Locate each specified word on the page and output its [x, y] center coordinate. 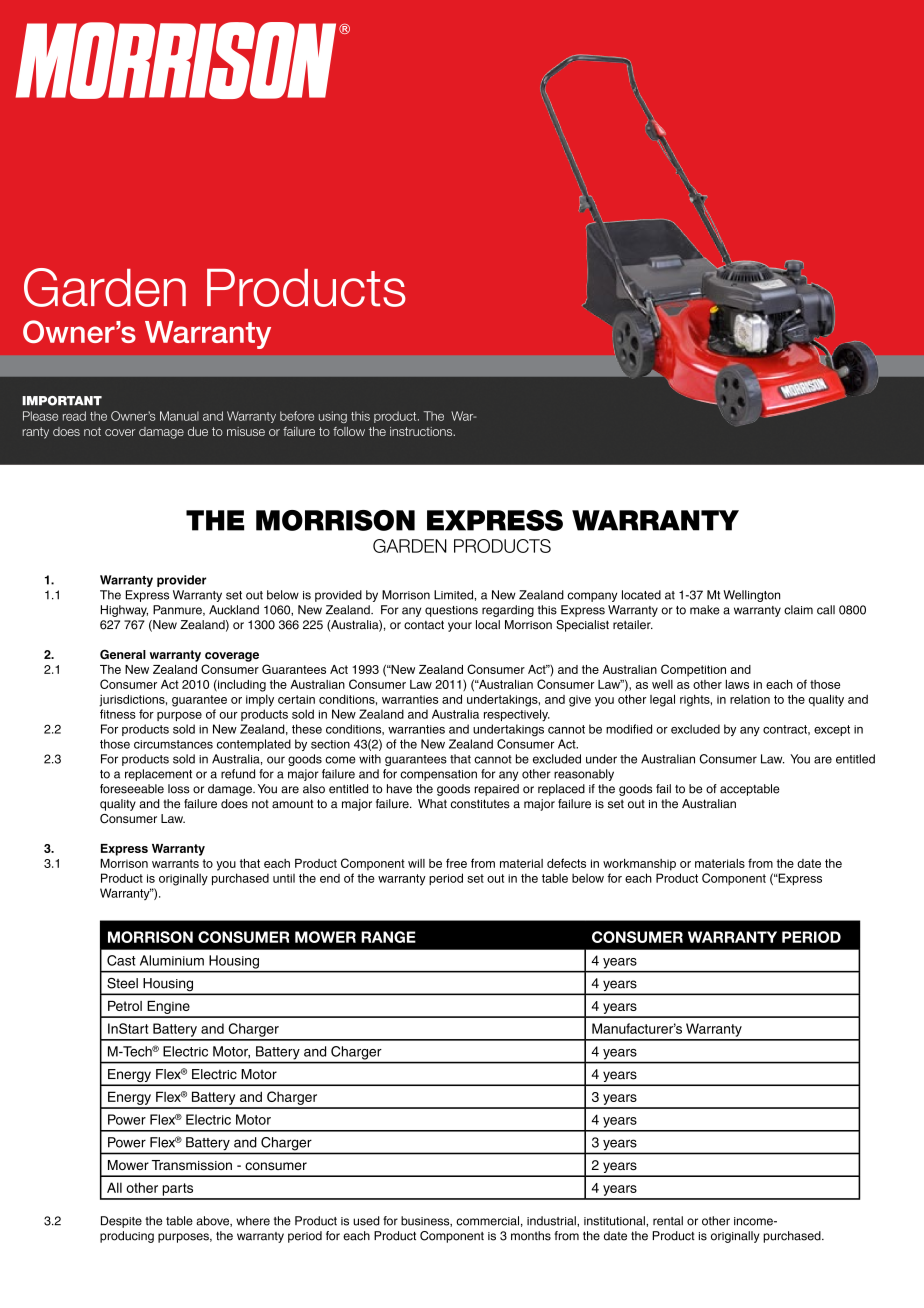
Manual [179, 416]
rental [668, 1221]
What [432, 804]
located [641, 595]
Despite [121, 1222]
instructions [422, 431]
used [366, 1221]
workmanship [639, 865]
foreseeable [132, 789]
